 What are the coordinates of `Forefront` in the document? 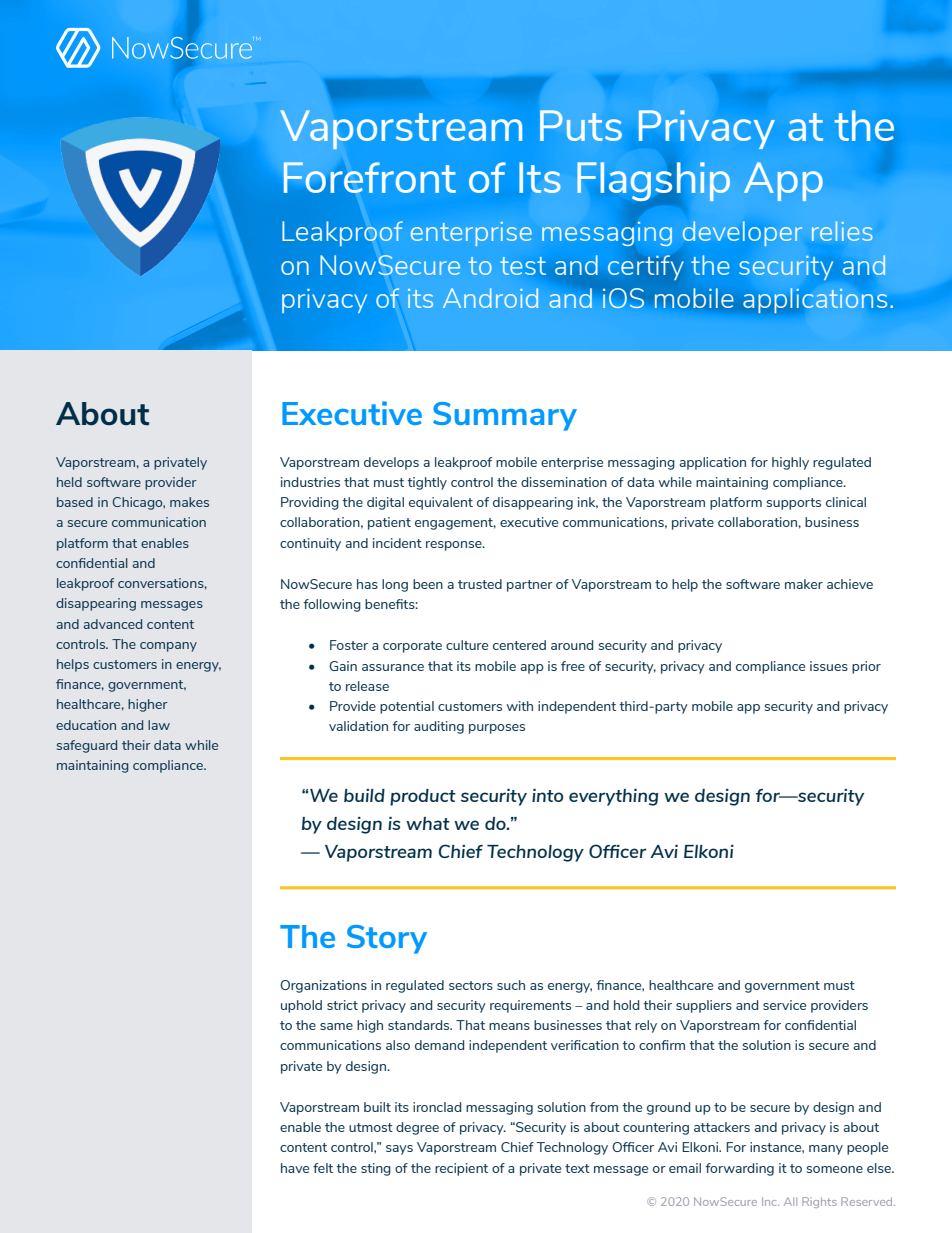 It's located at (370, 177).
